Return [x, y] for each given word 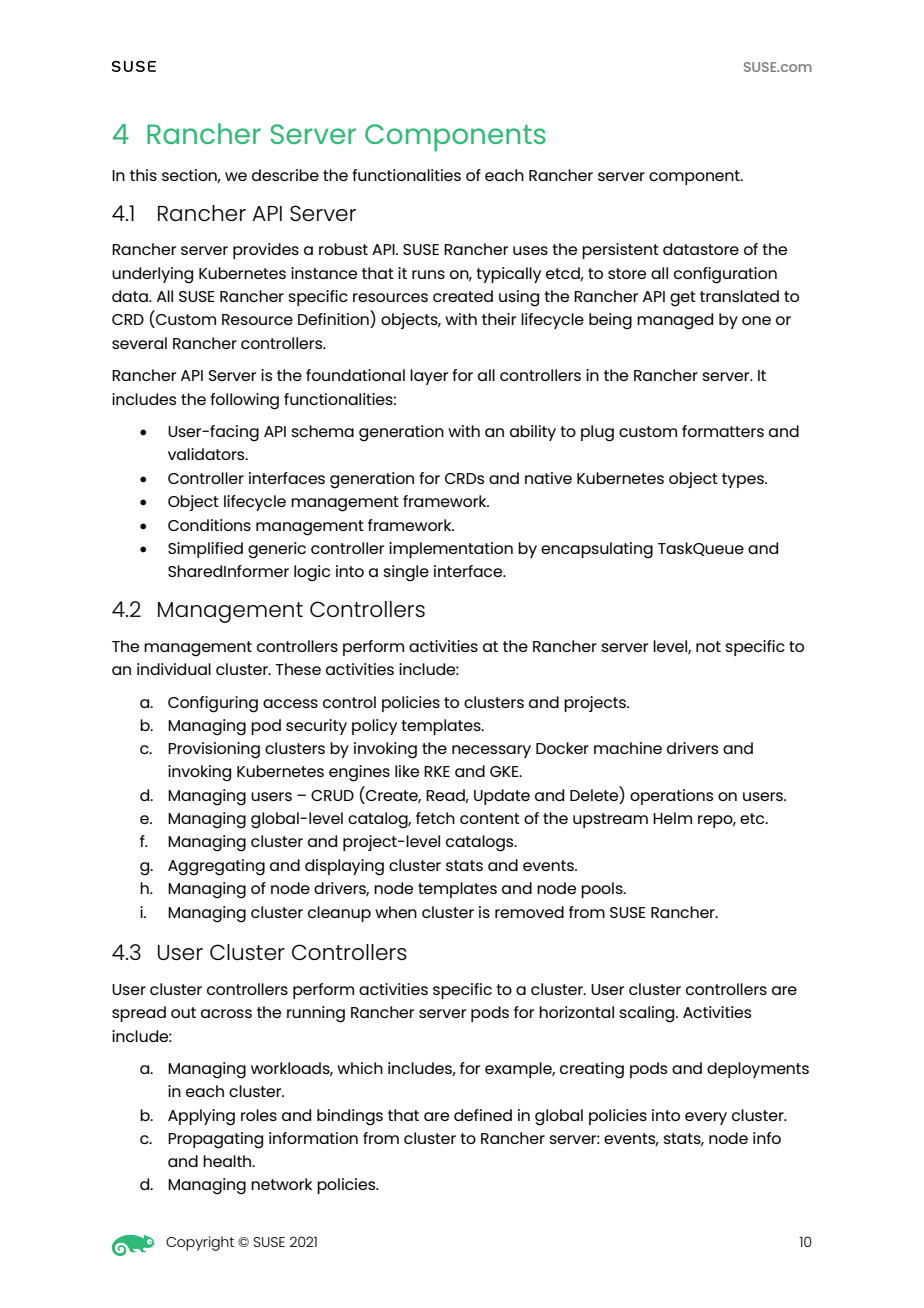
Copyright [200, 1243]
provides [266, 251]
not [708, 646]
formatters [723, 431]
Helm [672, 818]
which [360, 1068]
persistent [620, 251]
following [244, 401]
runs [428, 274]
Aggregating [216, 867]
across [226, 1013]
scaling [648, 1014]
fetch [435, 818]
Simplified [205, 550]
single [406, 573]
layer [429, 377]
